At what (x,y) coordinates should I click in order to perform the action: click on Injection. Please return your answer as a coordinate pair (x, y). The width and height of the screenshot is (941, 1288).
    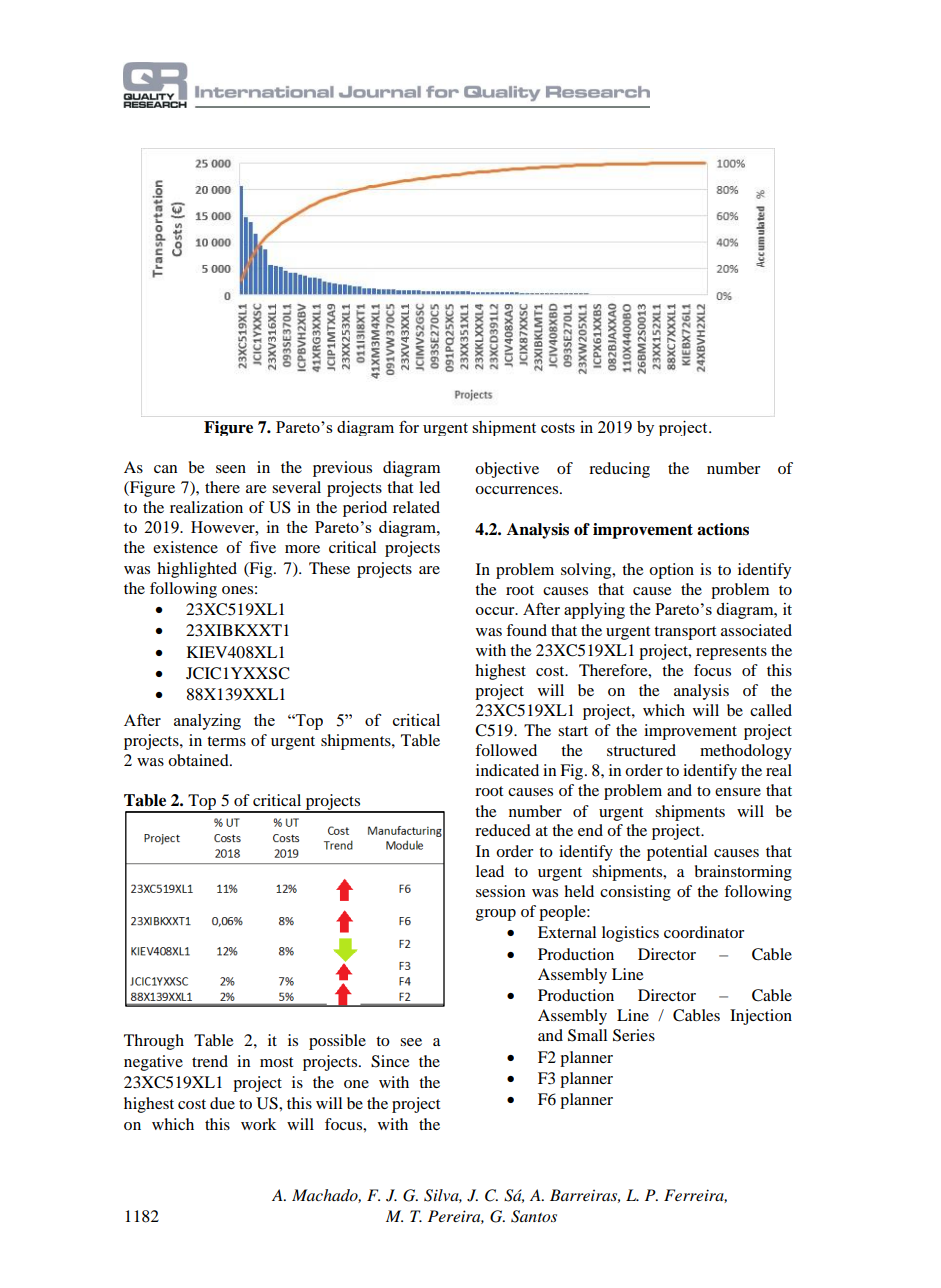
    Looking at the image, I should click on (761, 1017).
